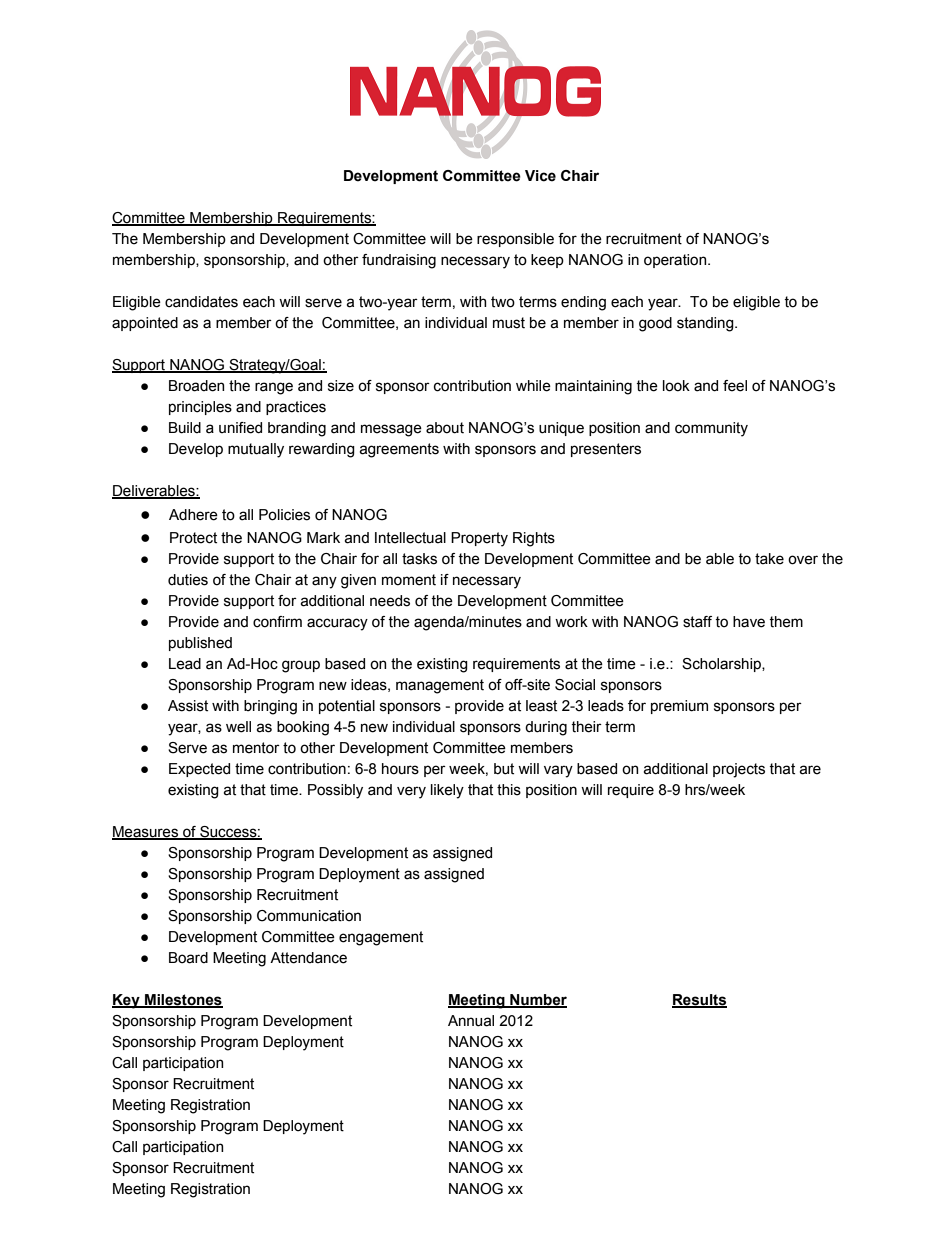 The width and height of the page is (952, 1233). What do you see at coordinates (676, 261) in the page?
I see `operation` at bounding box center [676, 261].
